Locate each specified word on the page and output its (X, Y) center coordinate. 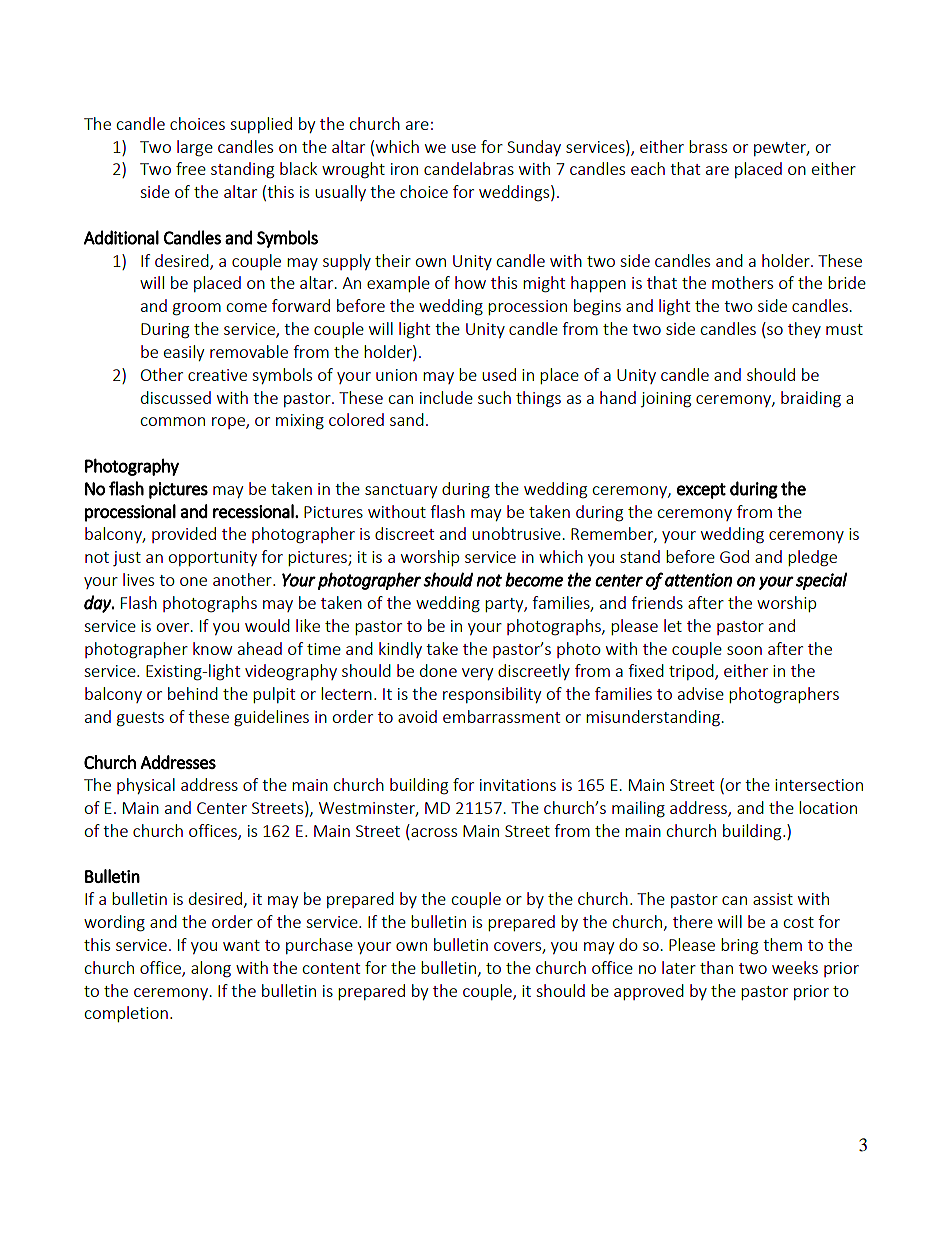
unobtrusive (517, 533)
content (331, 968)
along (211, 969)
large (195, 148)
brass (708, 146)
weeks (795, 967)
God (734, 556)
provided (184, 535)
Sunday (534, 148)
